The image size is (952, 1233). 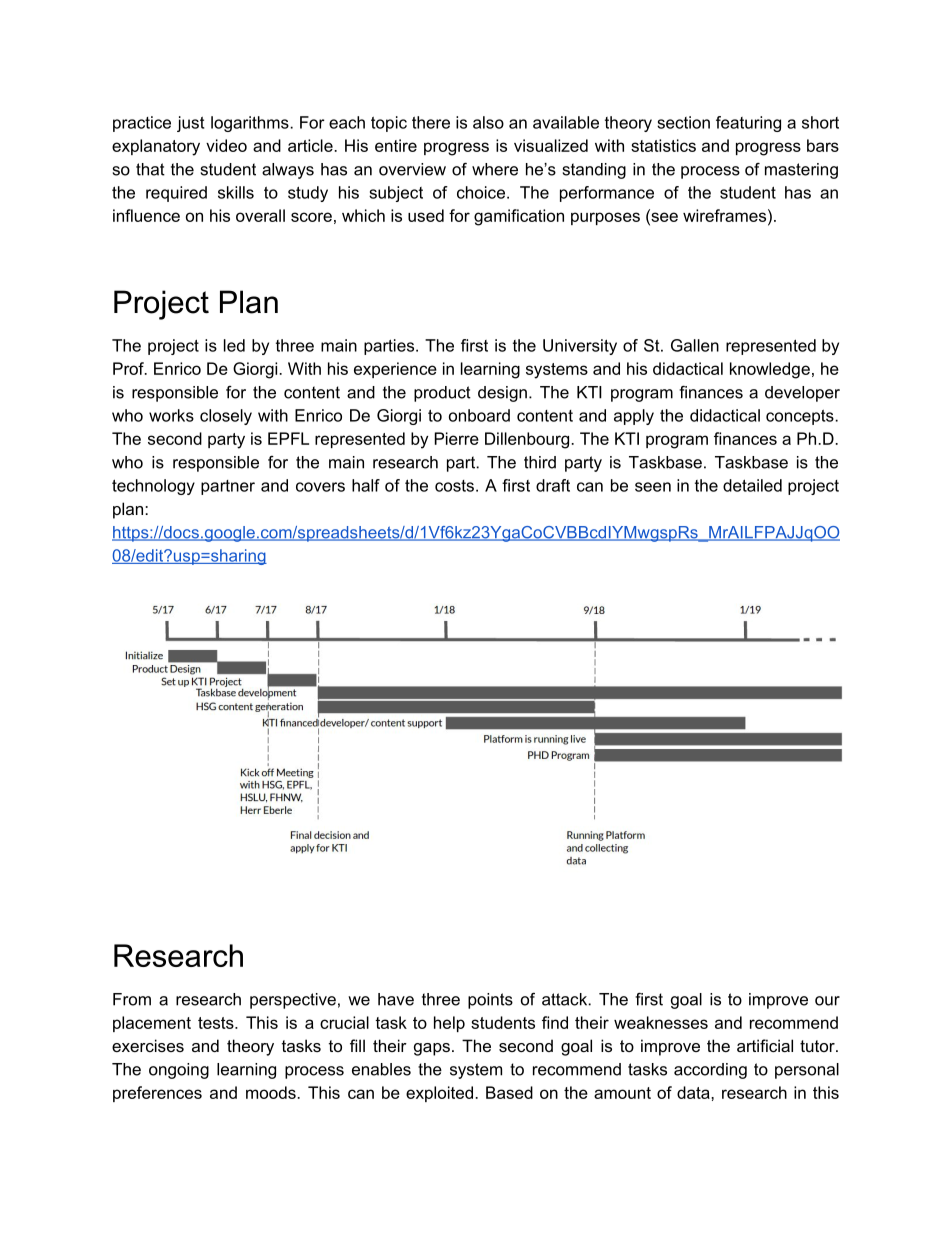 What do you see at coordinates (432, 1049) in the screenshot?
I see `gaps` at bounding box center [432, 1049].
